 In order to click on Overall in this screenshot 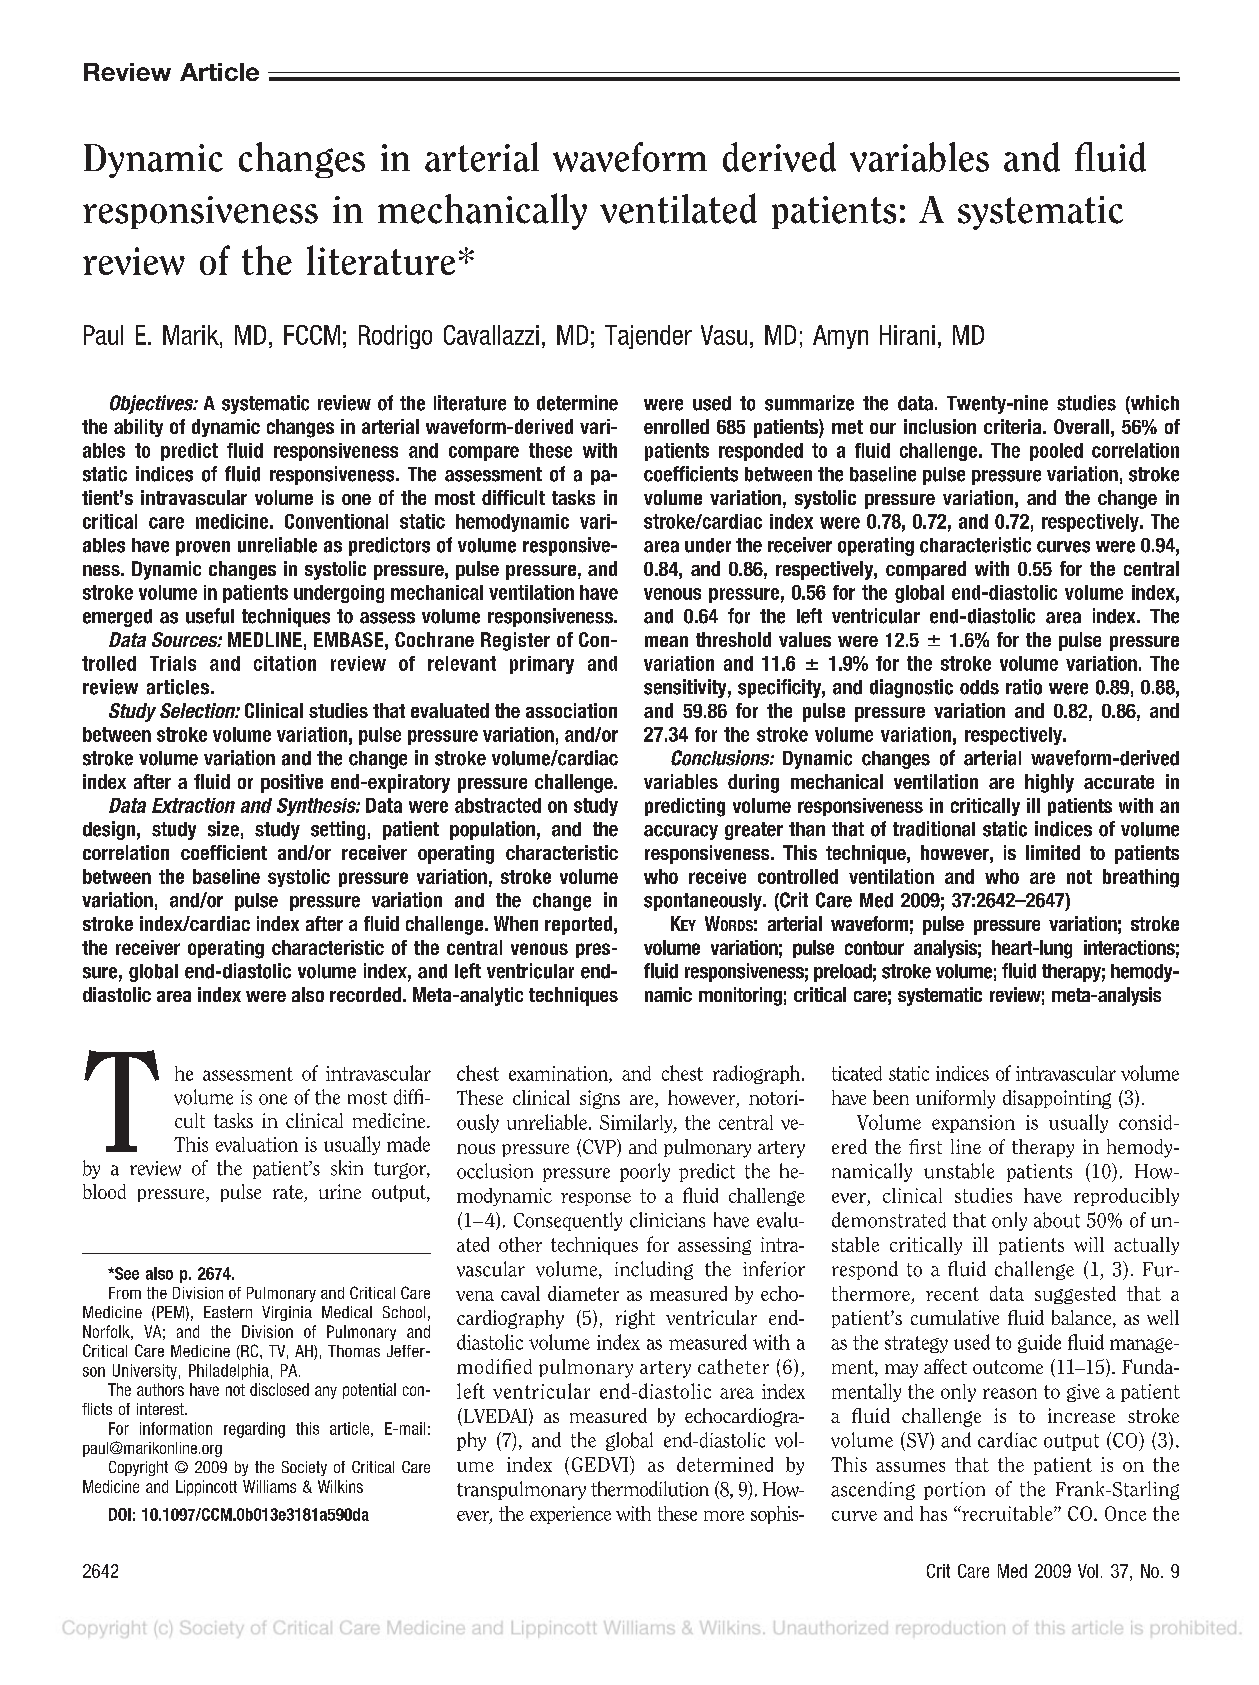, I will do `click(1081, 426)`.
